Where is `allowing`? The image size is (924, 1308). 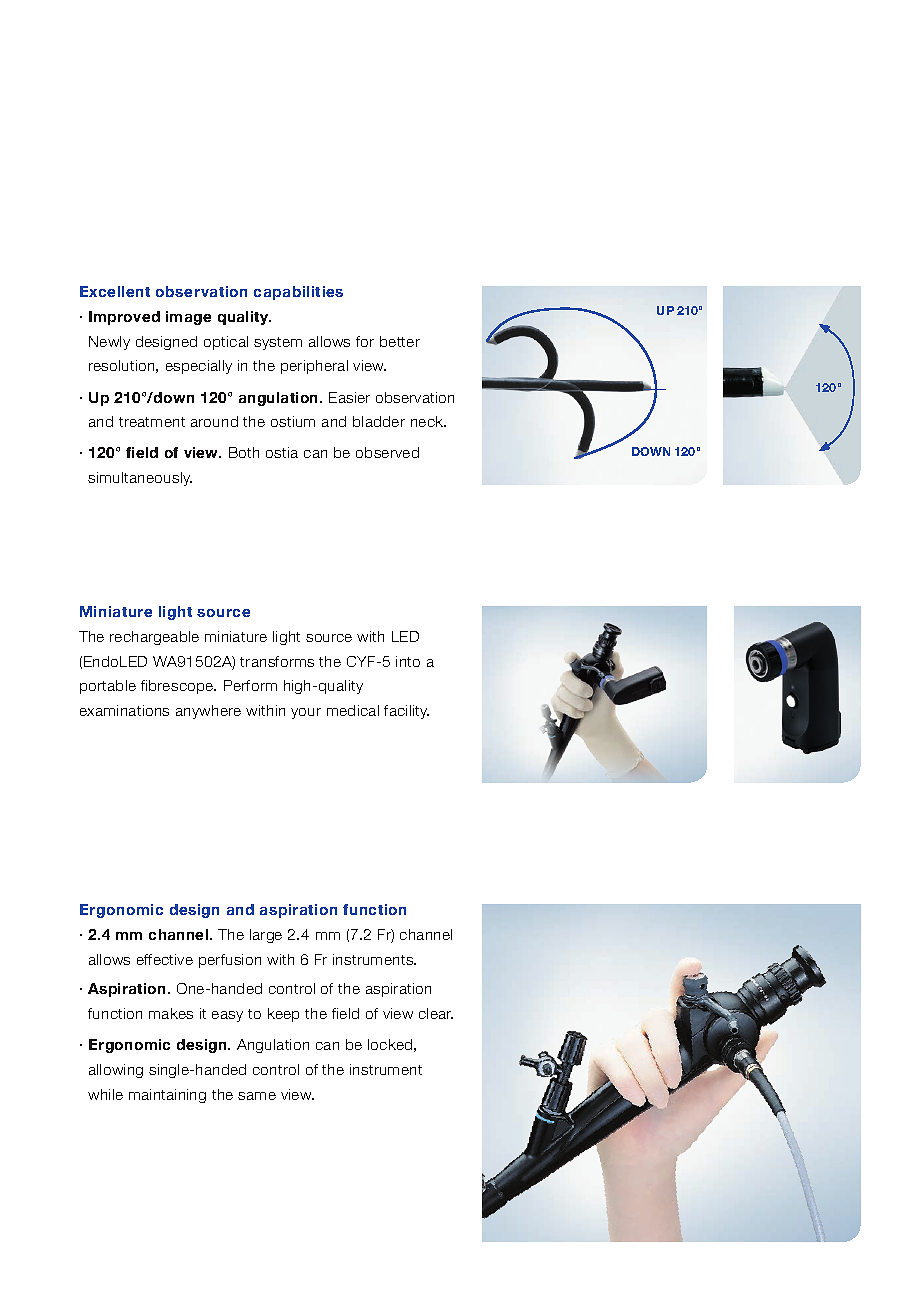 allowing is located at coordinates (116, 1071).
